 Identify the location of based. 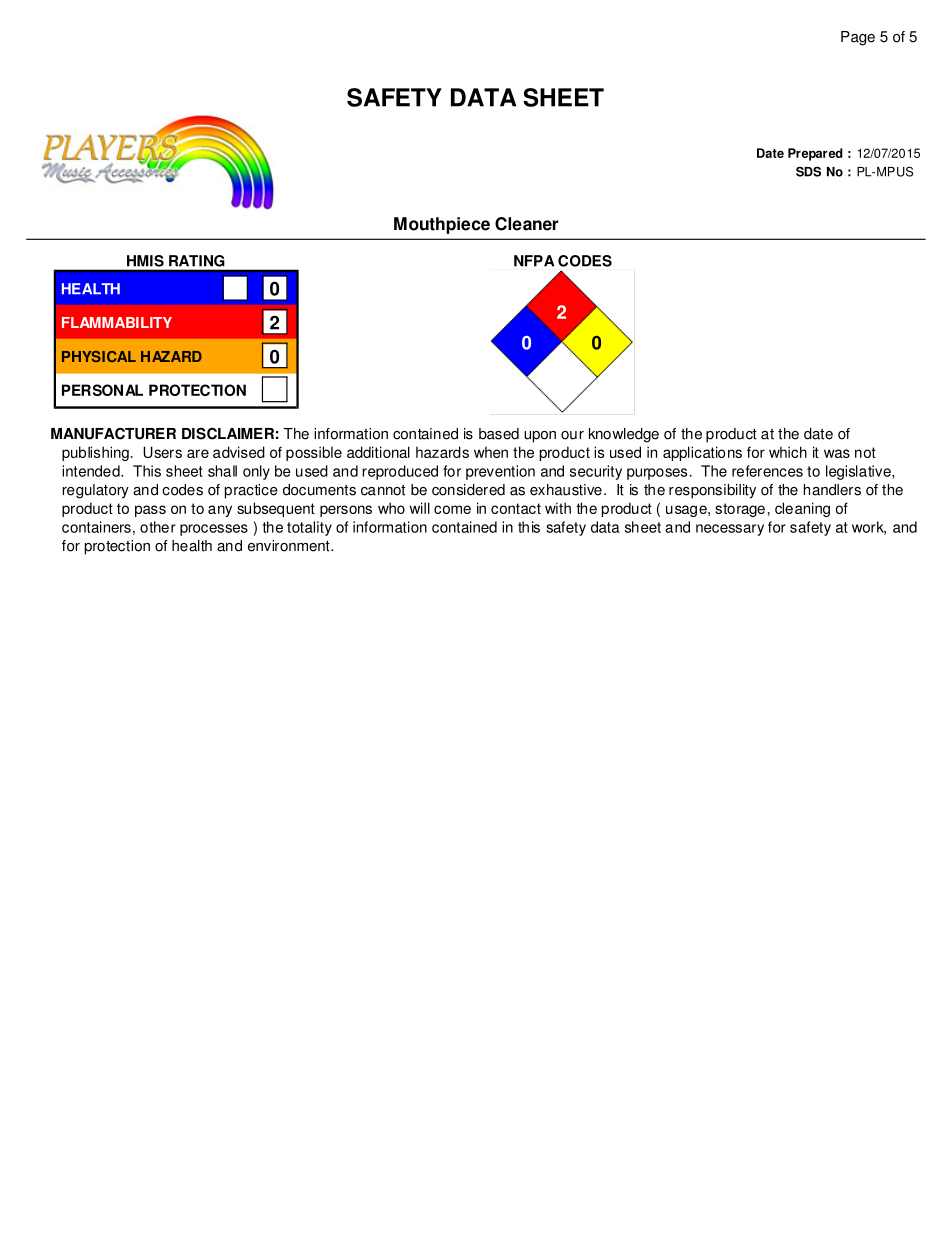
(499, 434).
